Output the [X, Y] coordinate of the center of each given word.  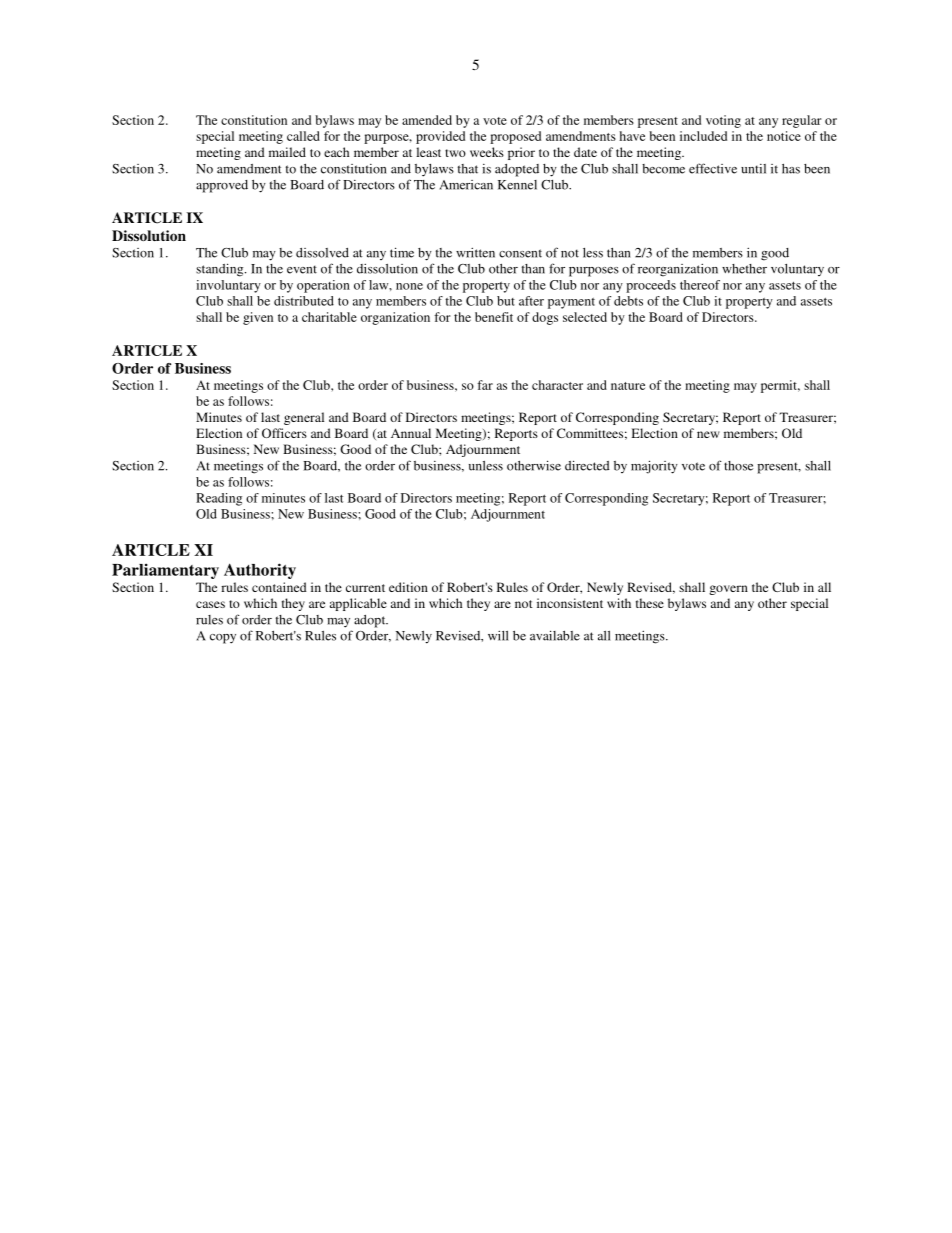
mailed [287, 152]
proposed [515, 137]
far [485, 385]
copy [223, 639]
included [703, 136]
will [498, 635]
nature [628, 386]
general [304, 418]
